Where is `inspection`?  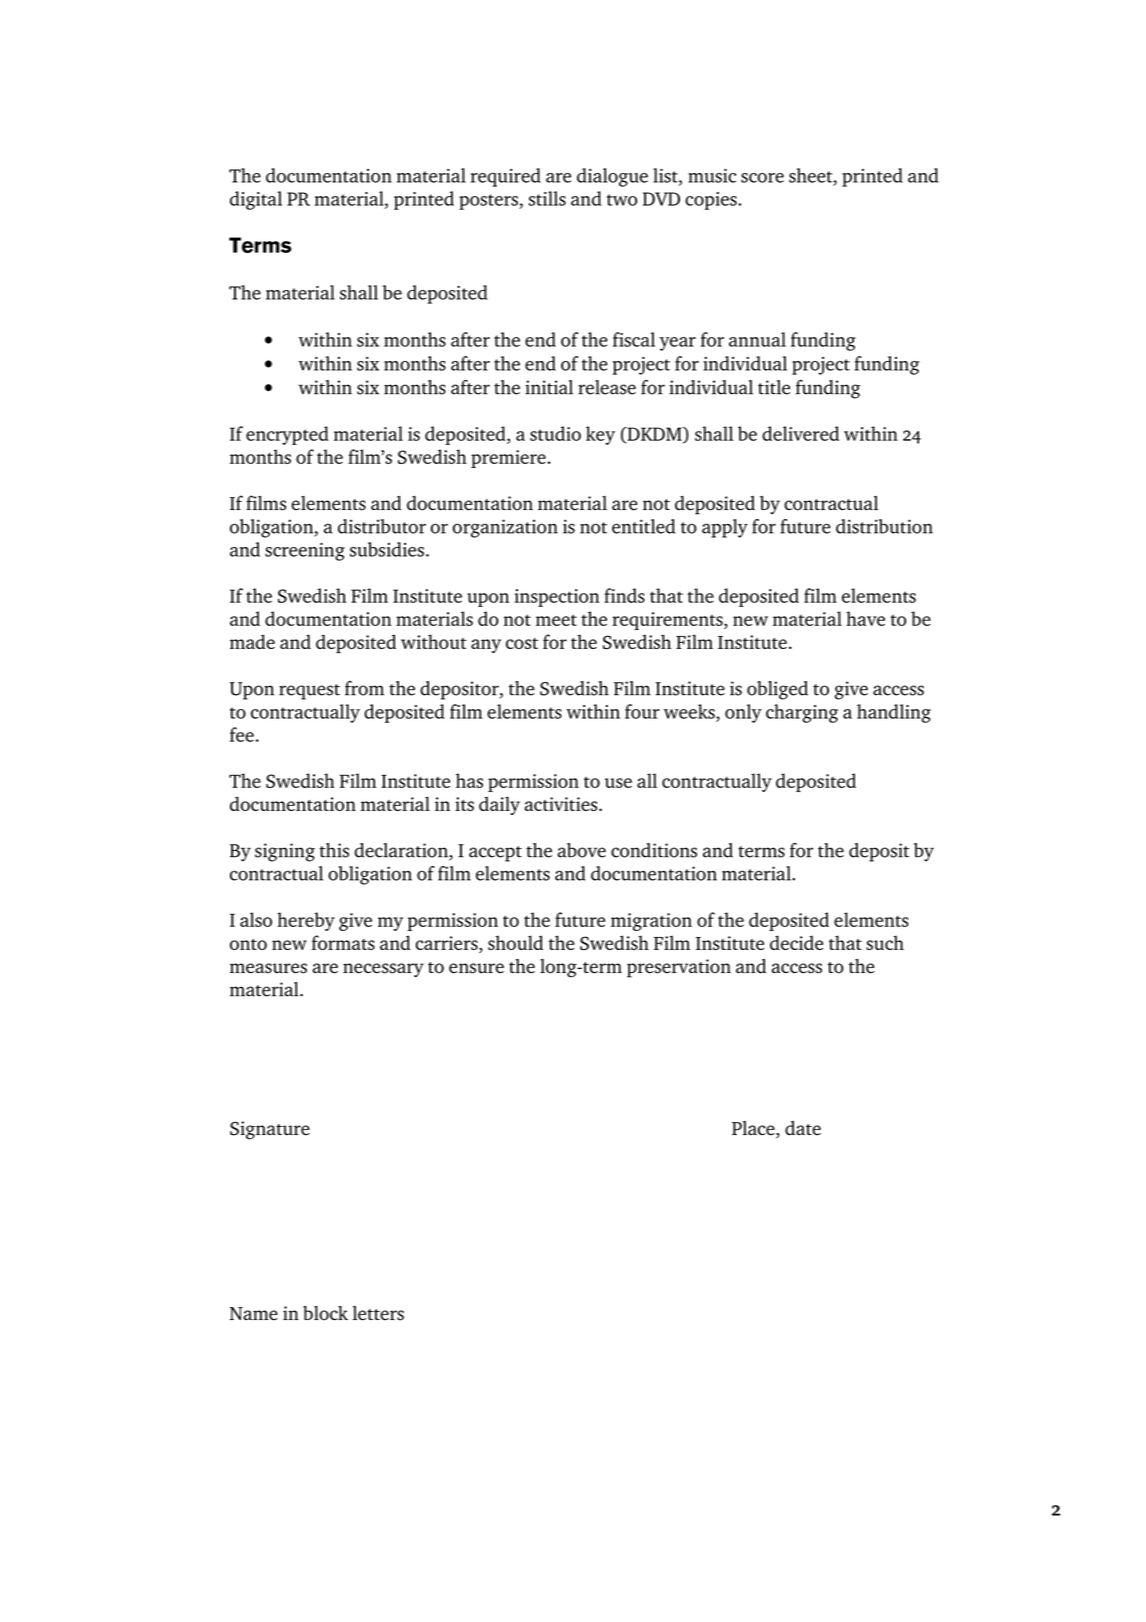
inspection is located at coordinates (557, 598).
